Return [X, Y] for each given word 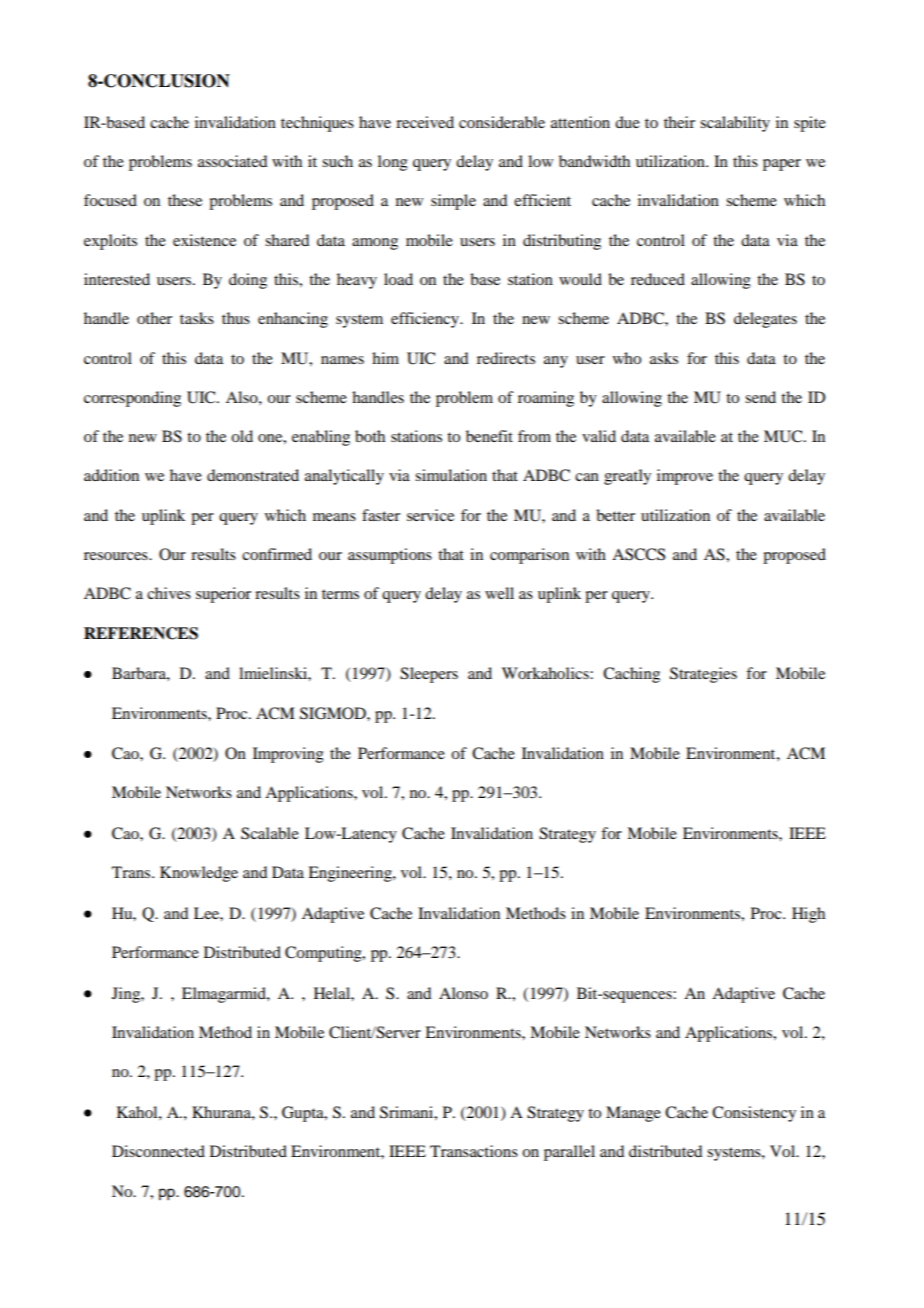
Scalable [270, 833]
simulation [451, 475]
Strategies [703, 675]
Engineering [351, 874]
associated [232, 161]
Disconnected [158, 1151]
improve [685, 477]
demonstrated [253, 475]
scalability [735, 124]
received [425, 122]
